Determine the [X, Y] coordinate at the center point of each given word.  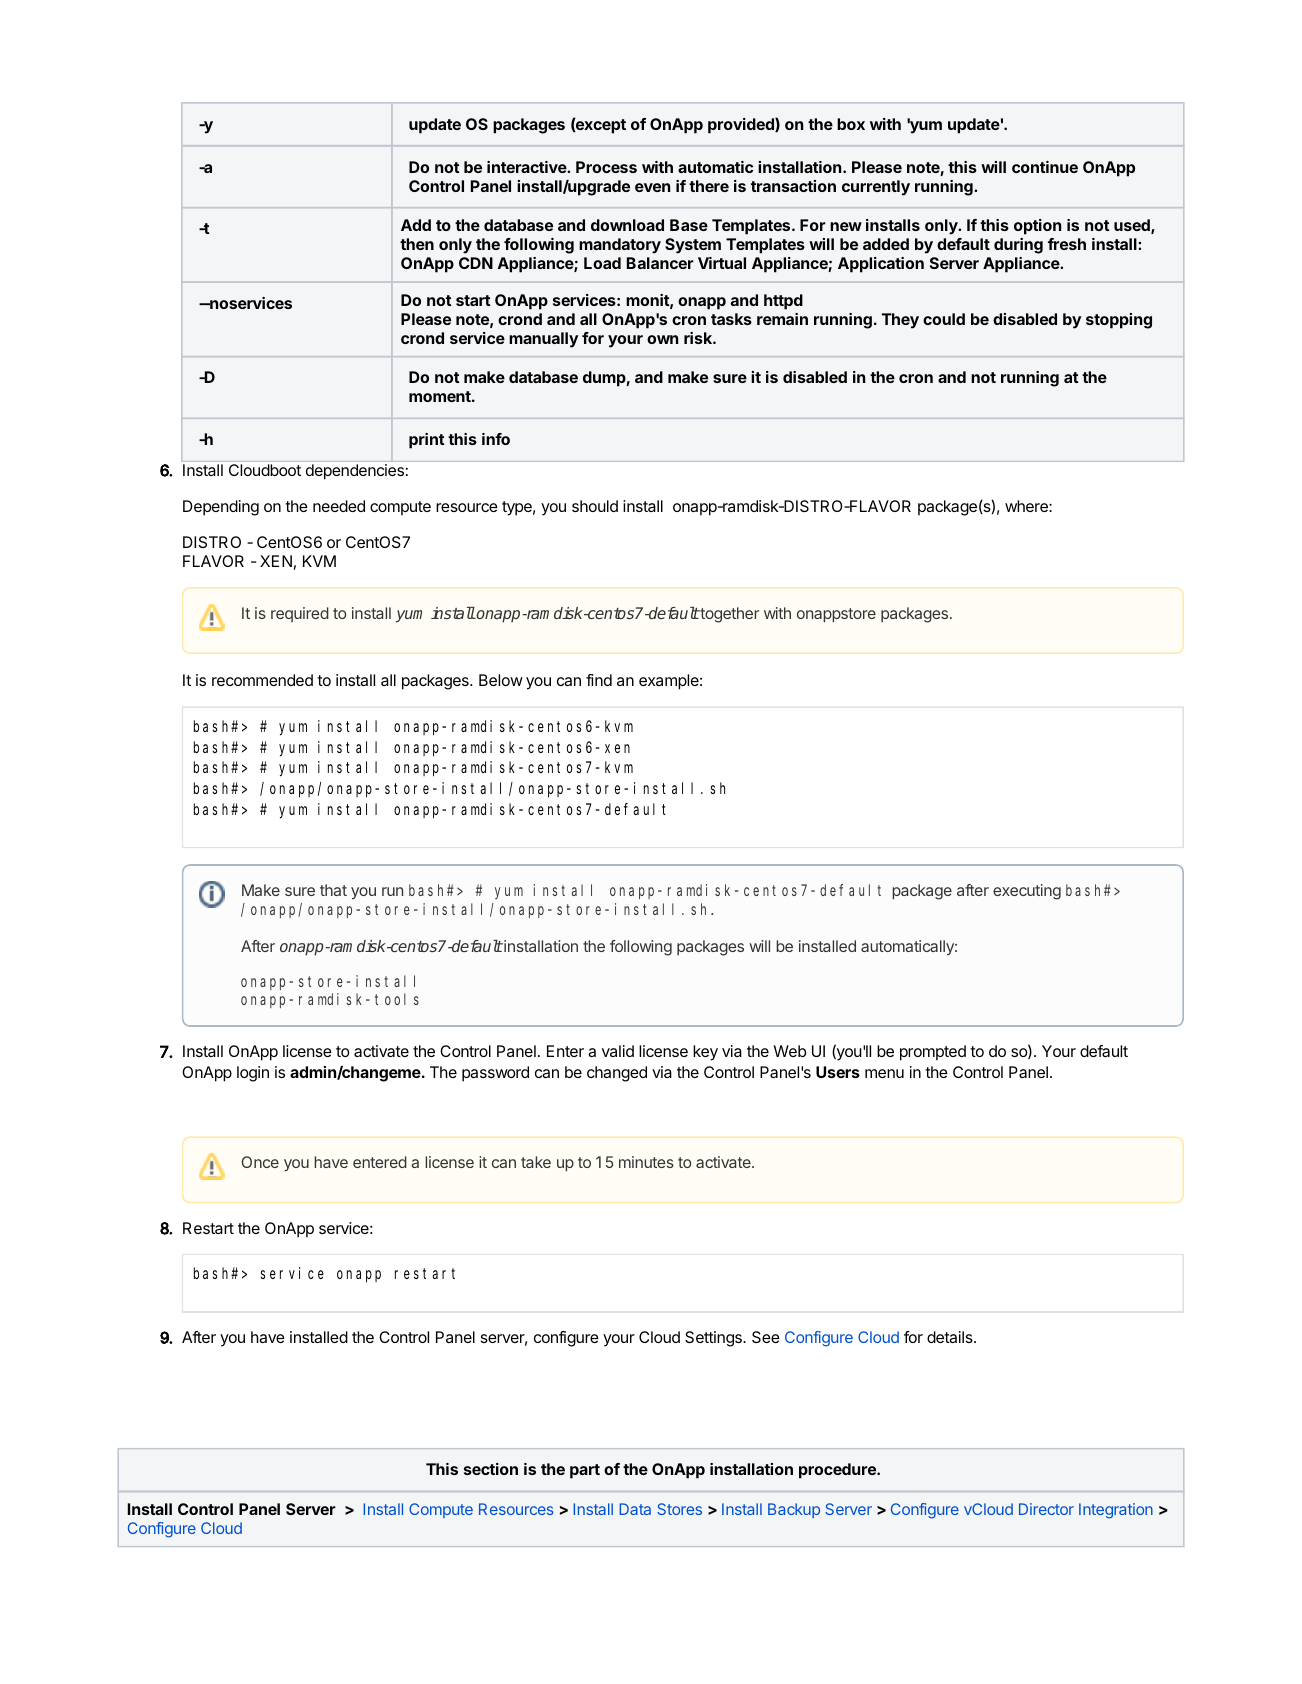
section [491, 1469]
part [585, 1471]
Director [1046, 1509]
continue [1045, 167]
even [652, 187]
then [417, 244]
